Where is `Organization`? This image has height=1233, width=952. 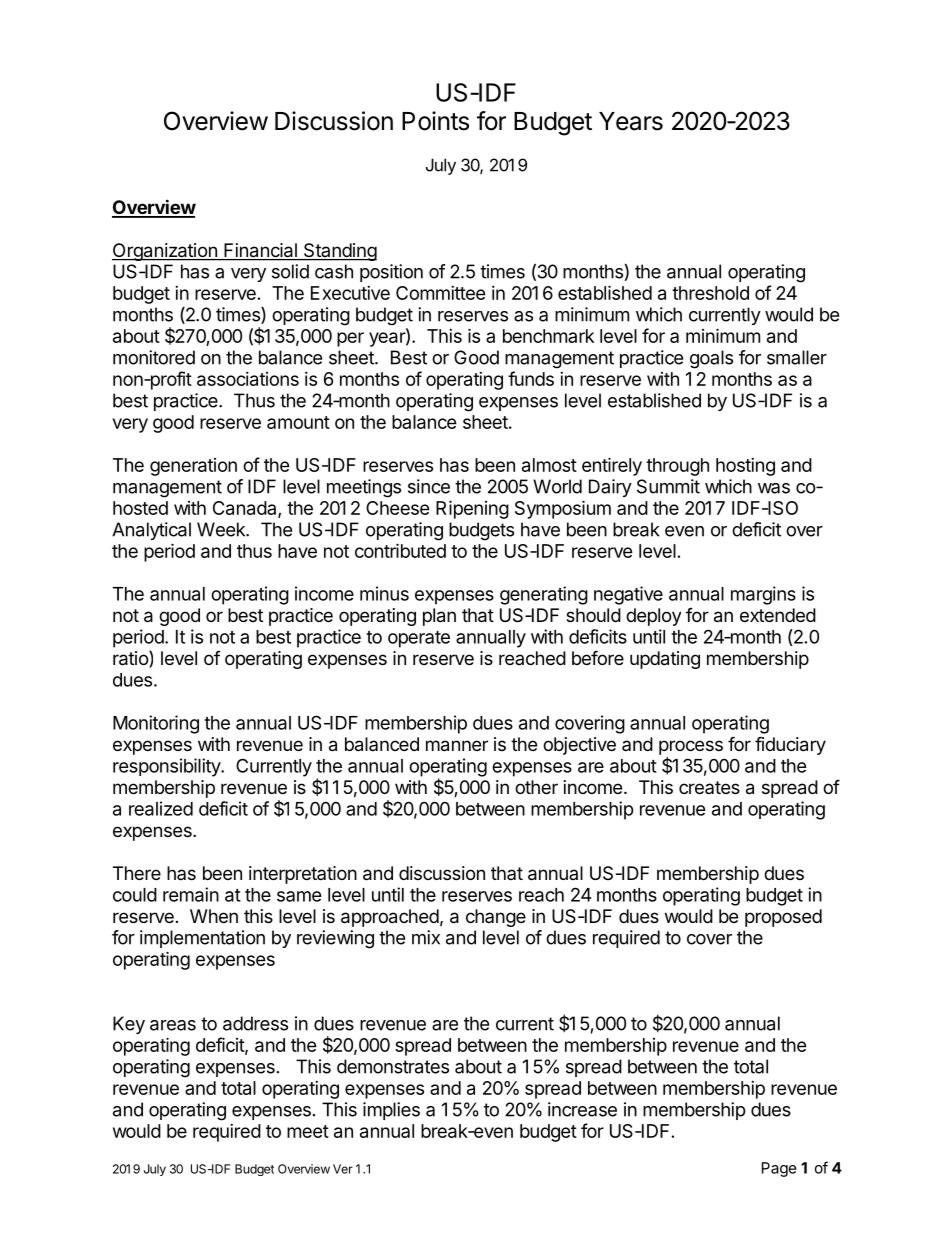
Organization is located at coordinates (165, 252).
